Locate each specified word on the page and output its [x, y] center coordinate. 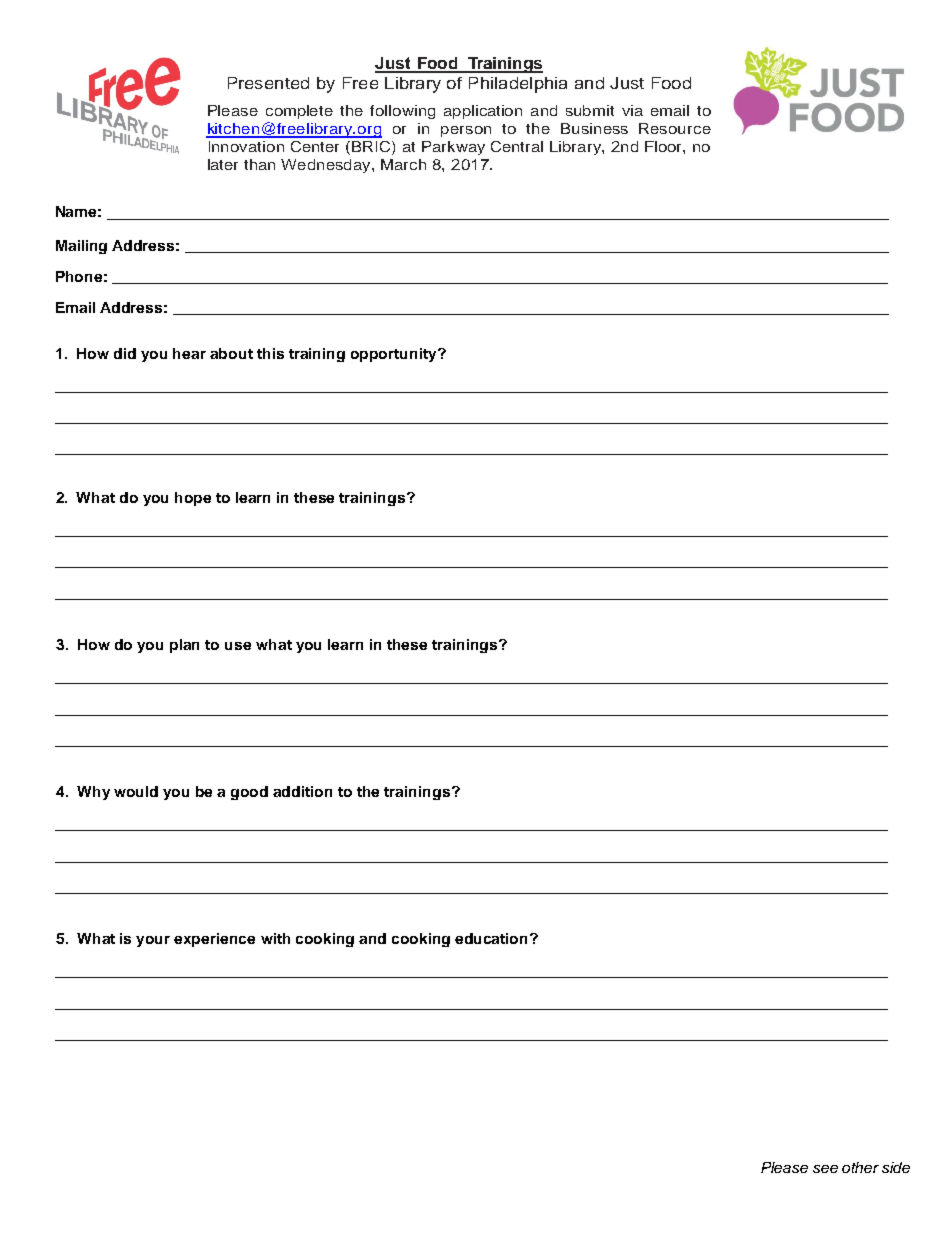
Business [594, 128]
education [493, 938]
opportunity [395, 355]
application [483, 112]
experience [214, 940]
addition [302, 791]
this [270, 353]
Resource [675, 128]
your [153, 941]
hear [189, 353]
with [275, 938]
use [238, 646]
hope [193, 499]
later [223, 164]
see [825, 1169]
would [136, 791]
